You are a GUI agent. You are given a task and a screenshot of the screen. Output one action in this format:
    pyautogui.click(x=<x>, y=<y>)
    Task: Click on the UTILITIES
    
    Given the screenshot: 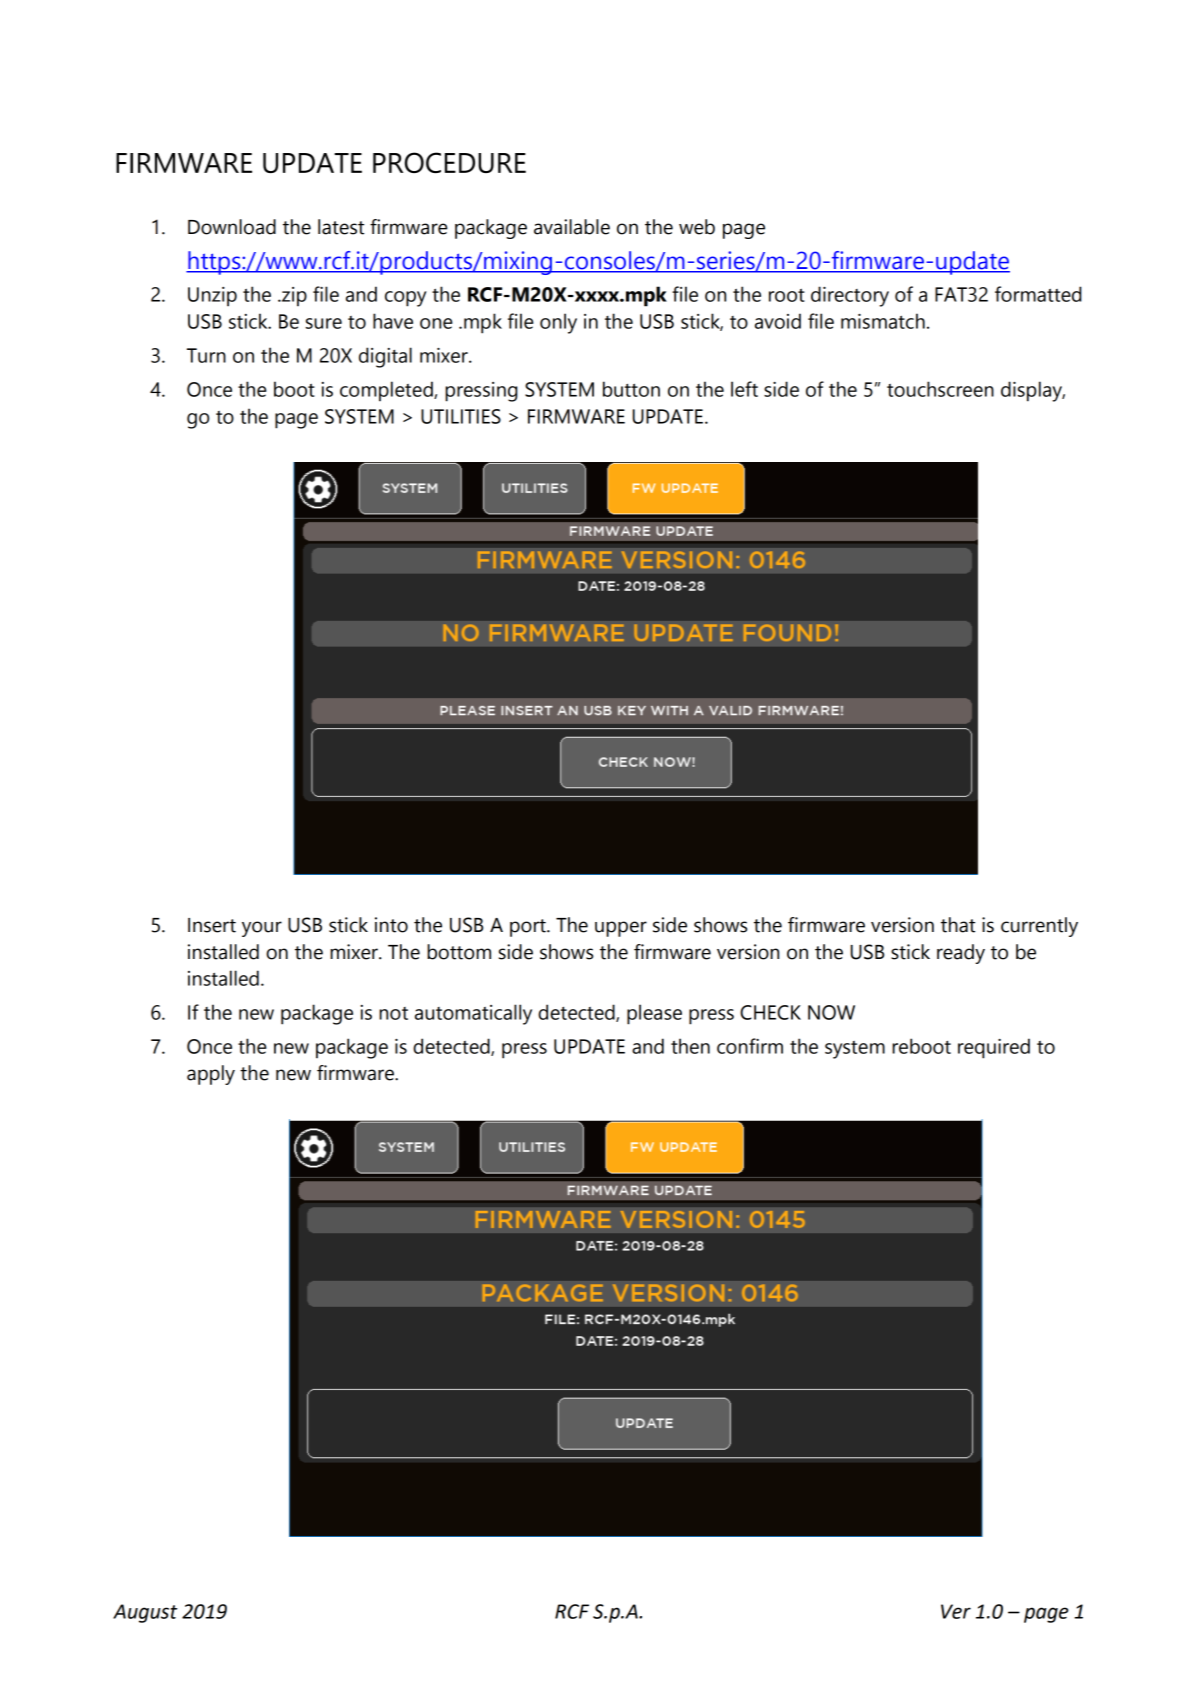 What is the action you would take?
    pyautogui.click(x=461, y=416)
